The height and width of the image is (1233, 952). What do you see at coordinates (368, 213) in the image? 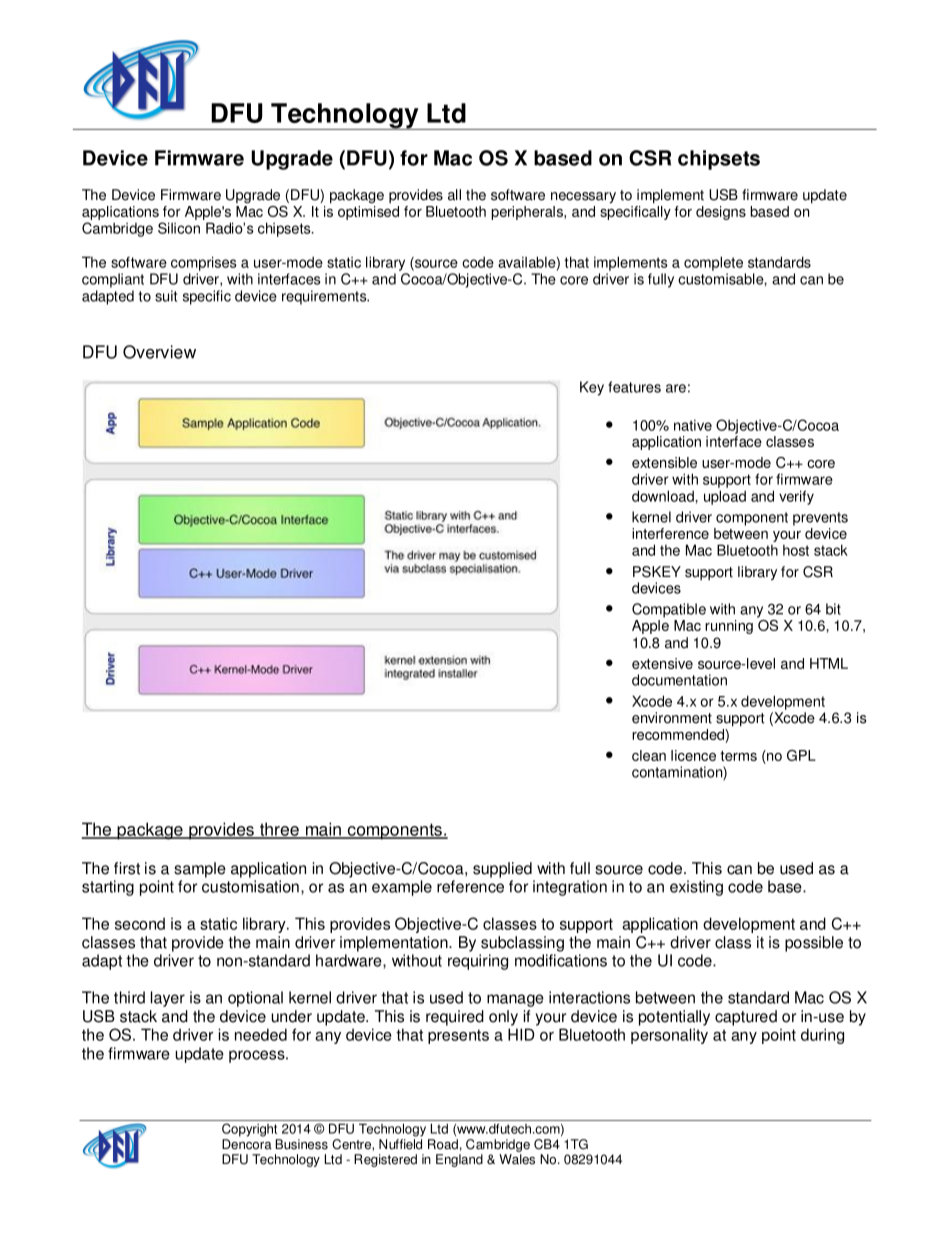
I see `optimised` at bounding box center [368, 213].
